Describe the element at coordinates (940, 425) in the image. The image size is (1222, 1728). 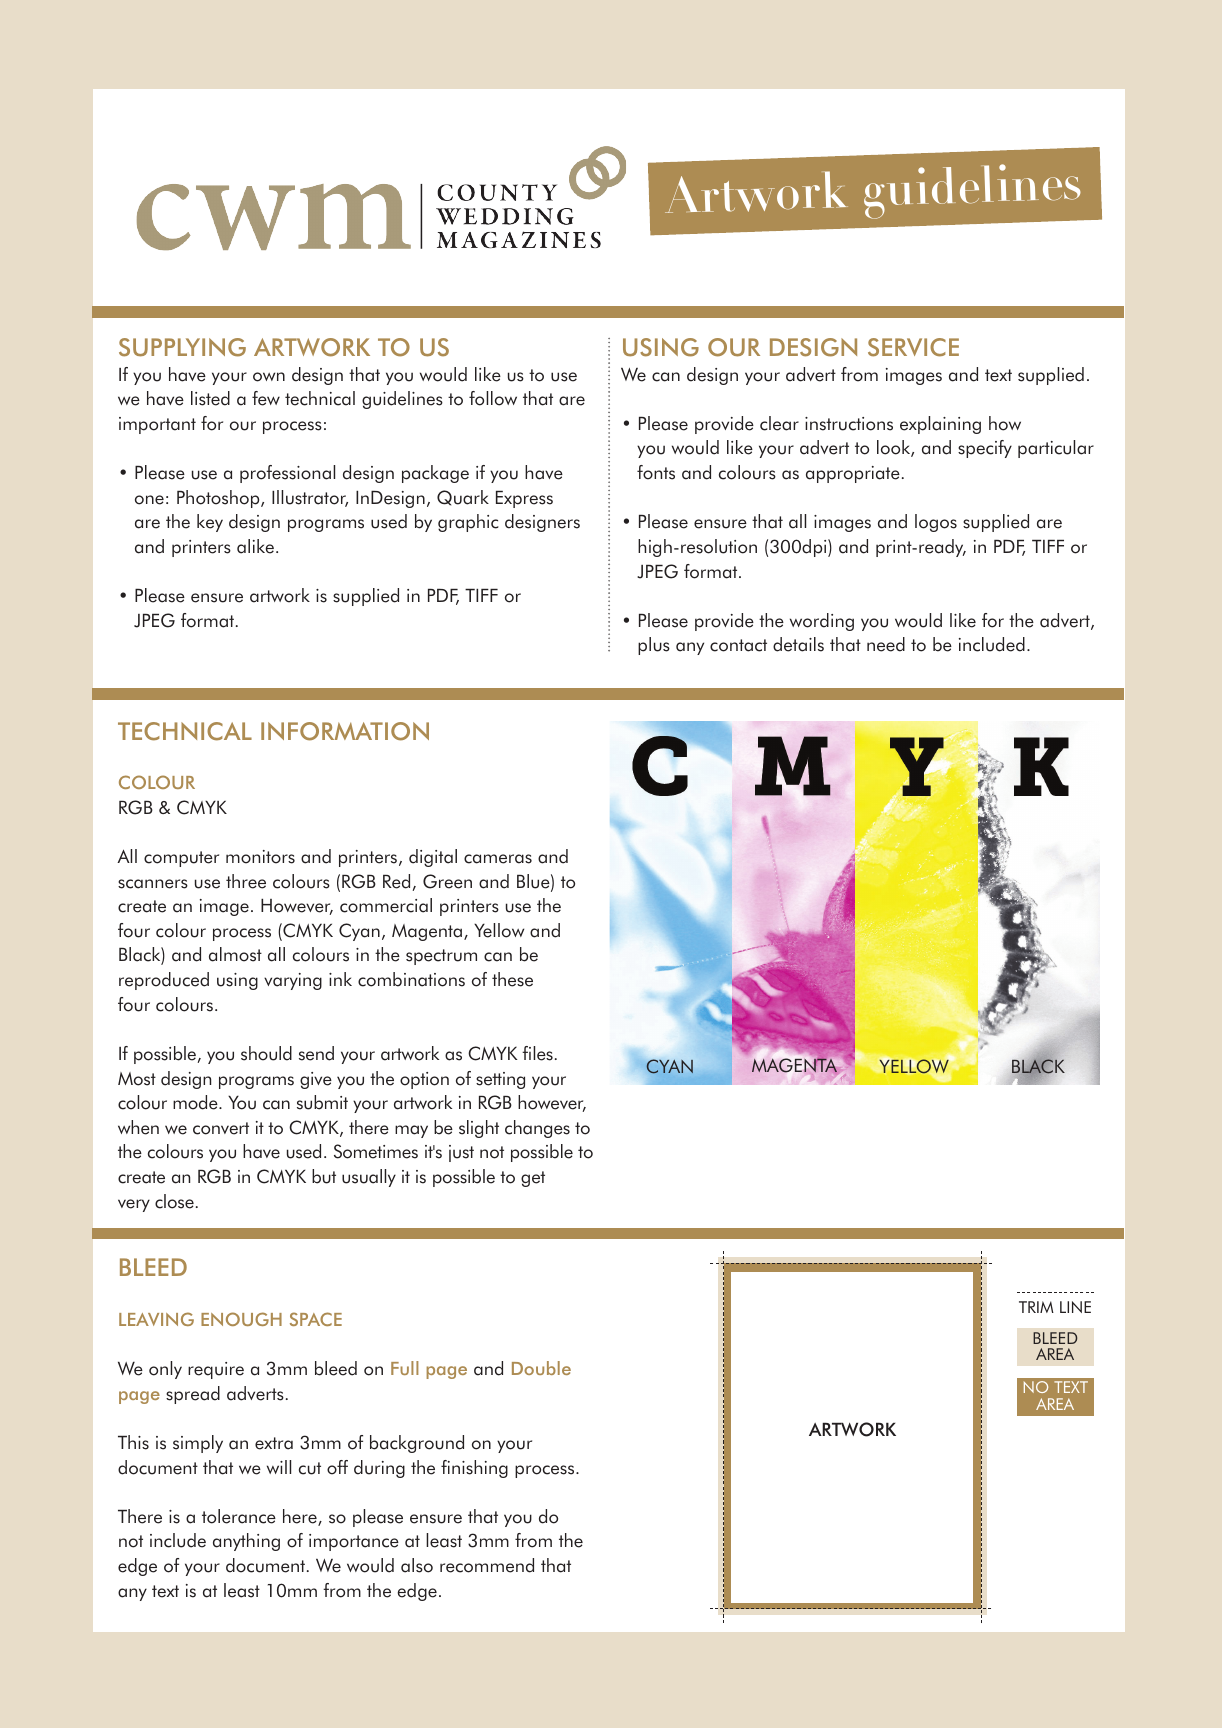
I see `explaining` at that location.
